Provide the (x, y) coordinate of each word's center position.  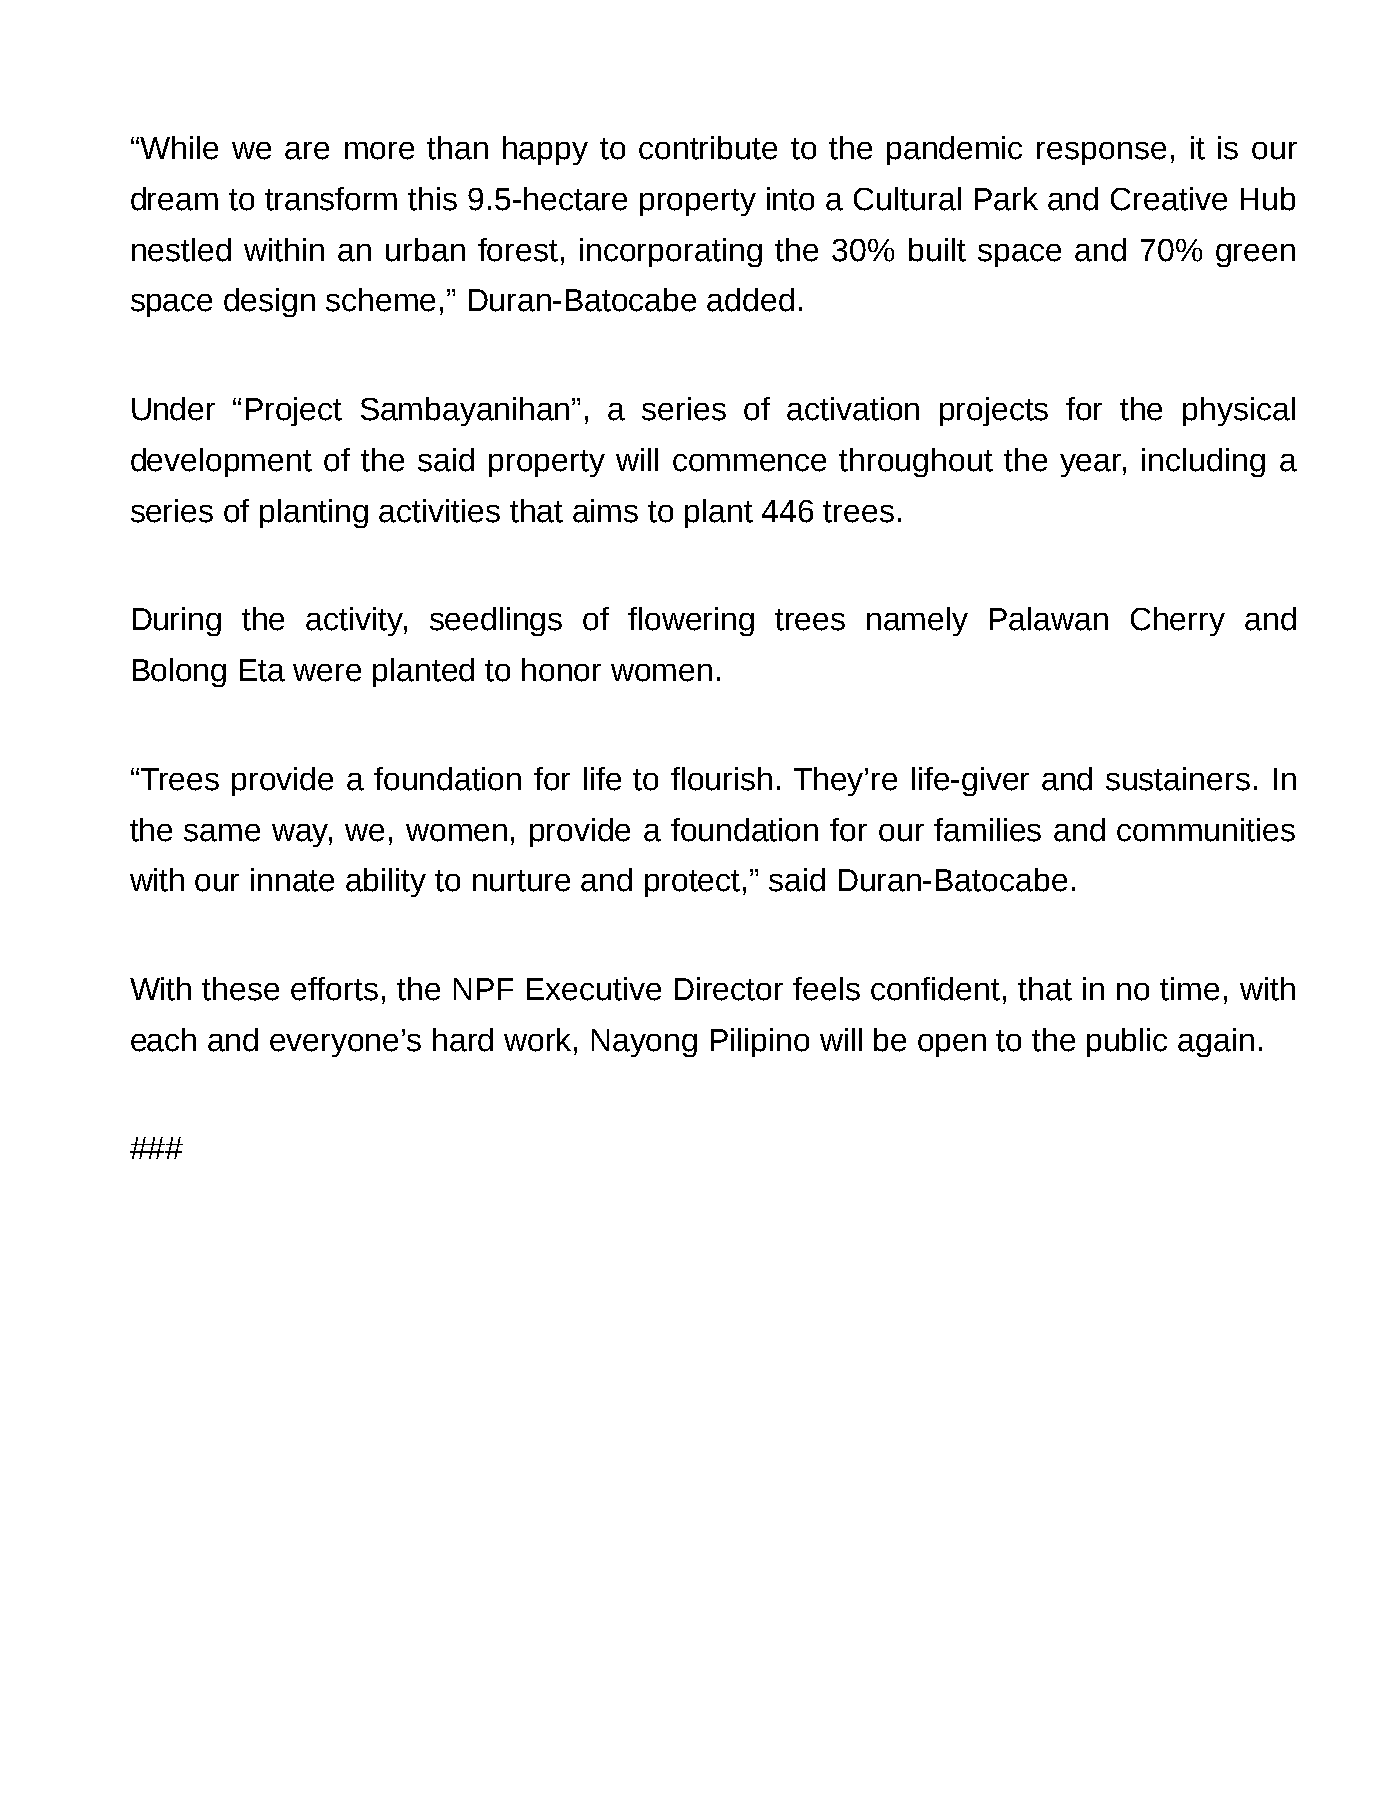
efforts (334, 989)
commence (749, 463)
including (1203, 462)
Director (729, 989)
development (221, 462)
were (327, 673)
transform (331, 199)
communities (1206, 830)
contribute (708, 148)
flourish (721, 779)
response (1101, 153)
